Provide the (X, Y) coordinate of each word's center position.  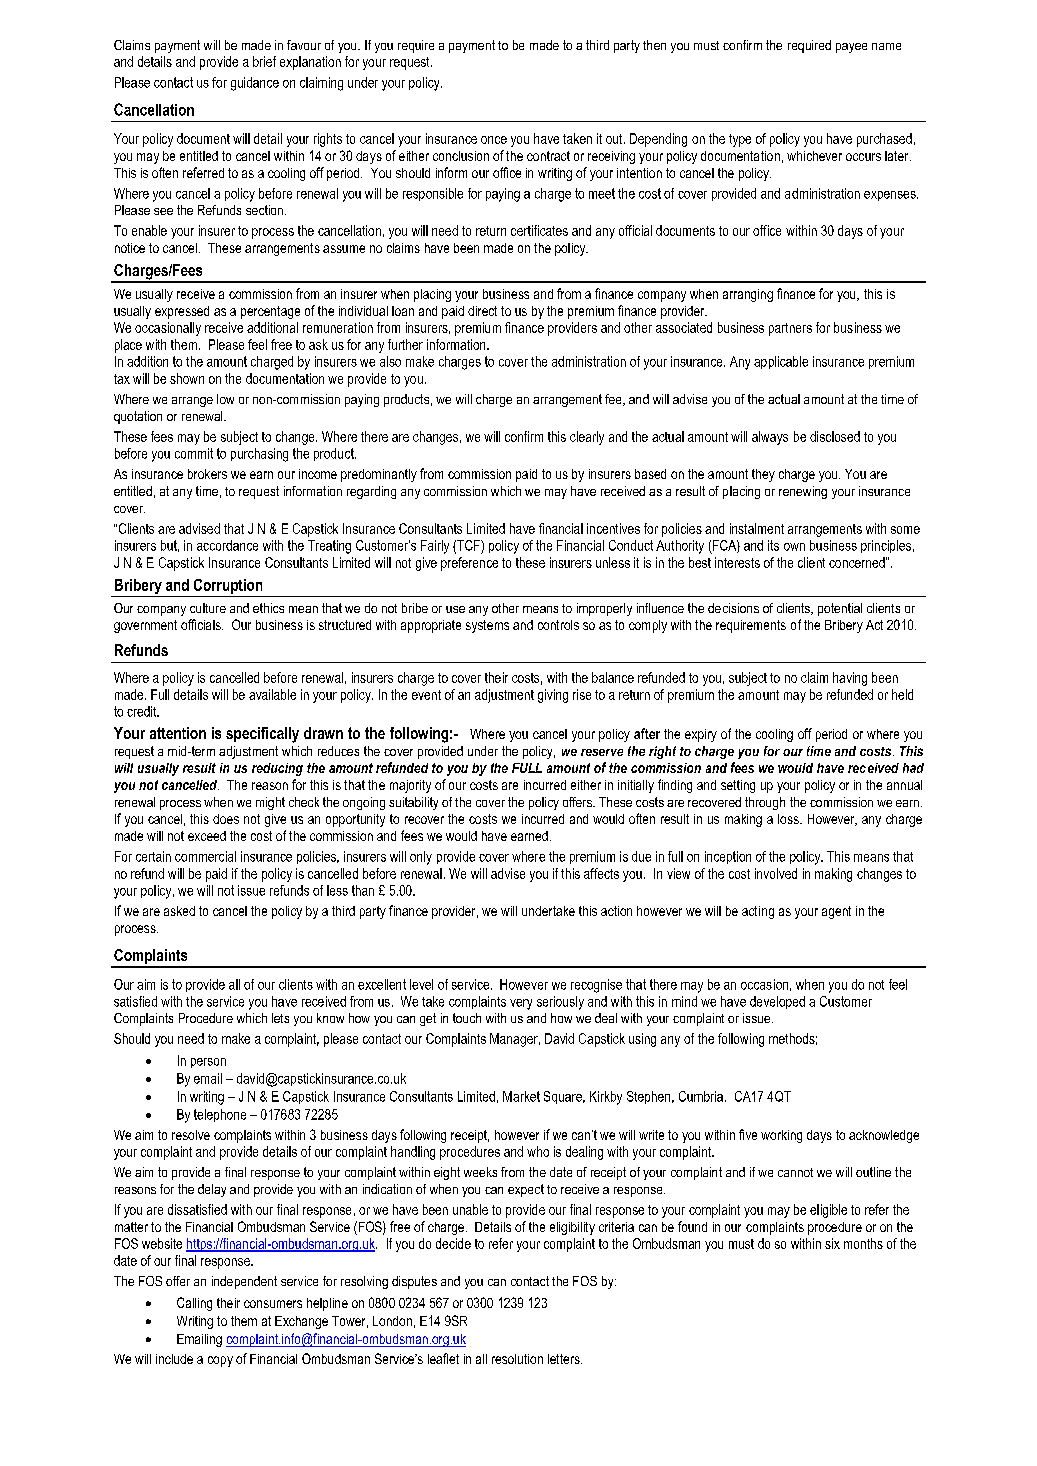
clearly (587, 438)
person (208, 1063)
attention (178, 733)
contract (548, 156)
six (832, 1243)
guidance (255, 84)
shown (187, 378)
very (521, 1004)
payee (851, 48)
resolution (517, 1359)
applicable (781, 362)
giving (553, 696)
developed (777, 1002)
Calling (194, 1304)
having (850, 679)
